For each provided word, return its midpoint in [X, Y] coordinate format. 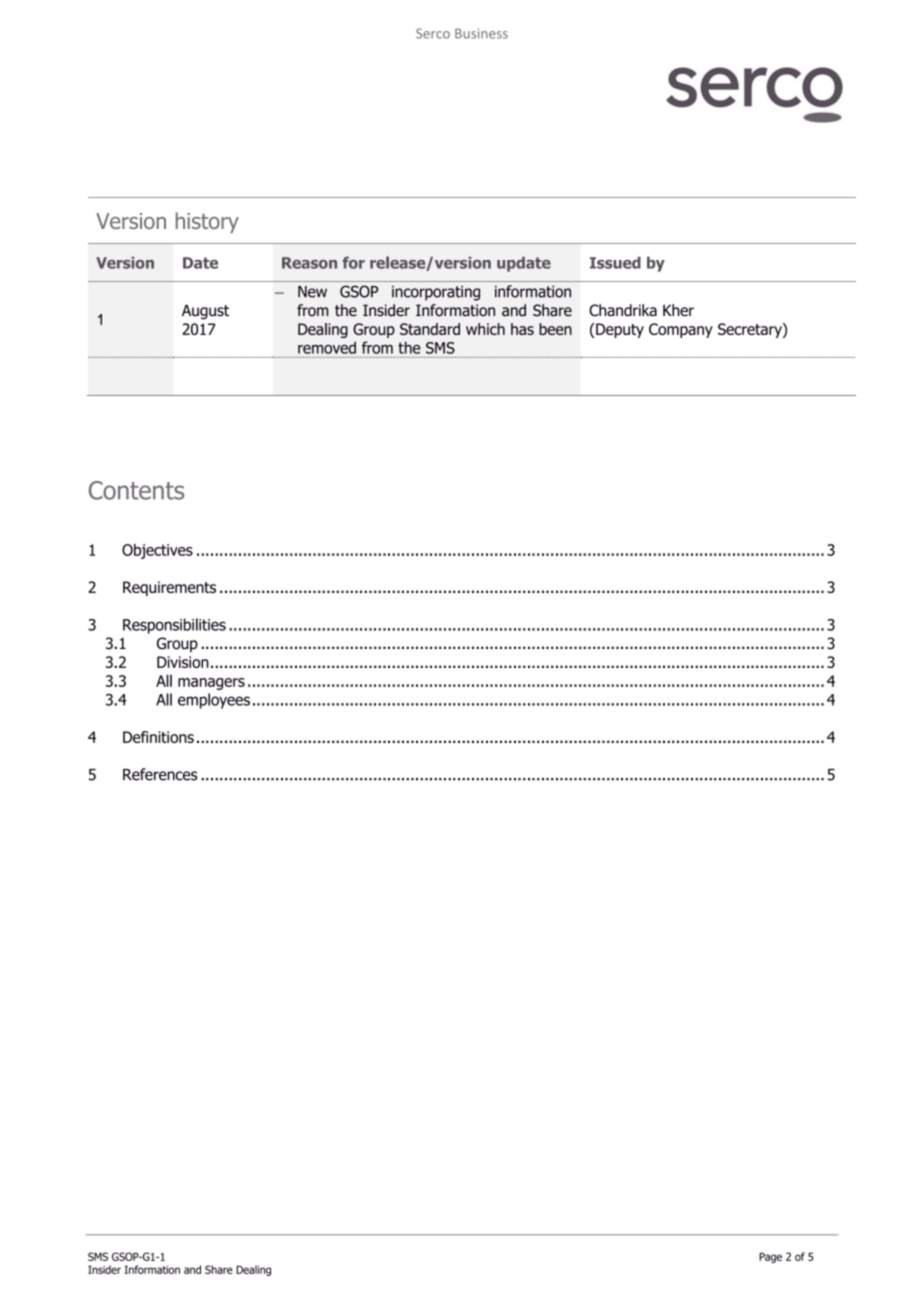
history [207, 223]
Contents [136, 490]
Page [770, 1257]
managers [211, 684]
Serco [433, 33]
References [160, 774]
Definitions [158, 737]
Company [681, 330]
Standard [430, 329]
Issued [615, 263]
